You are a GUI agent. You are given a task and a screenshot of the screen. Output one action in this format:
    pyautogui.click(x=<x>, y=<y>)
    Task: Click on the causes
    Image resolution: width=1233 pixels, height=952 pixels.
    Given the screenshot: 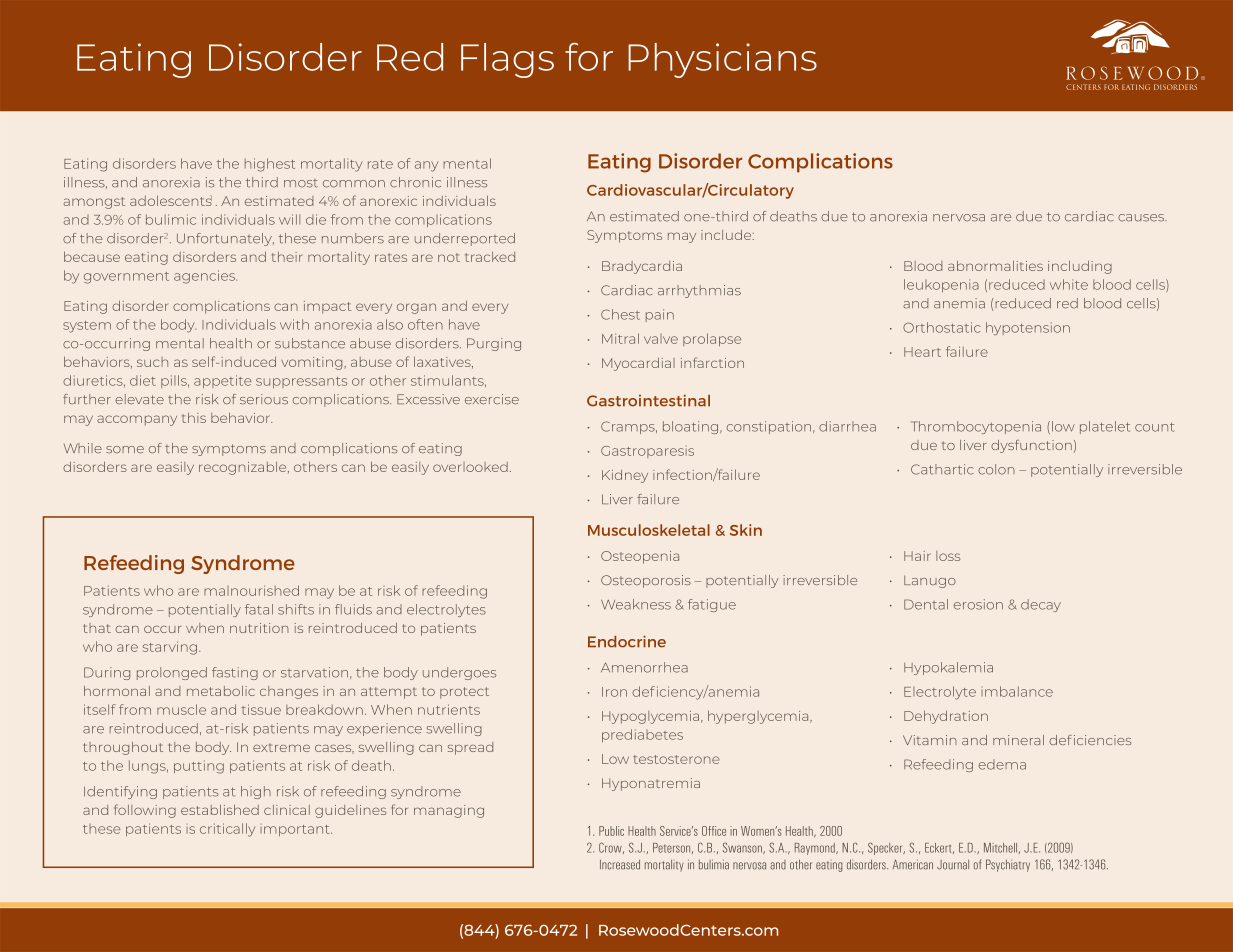 What is the action you would take?
    pyautogui.click(x=1142, y=218)
